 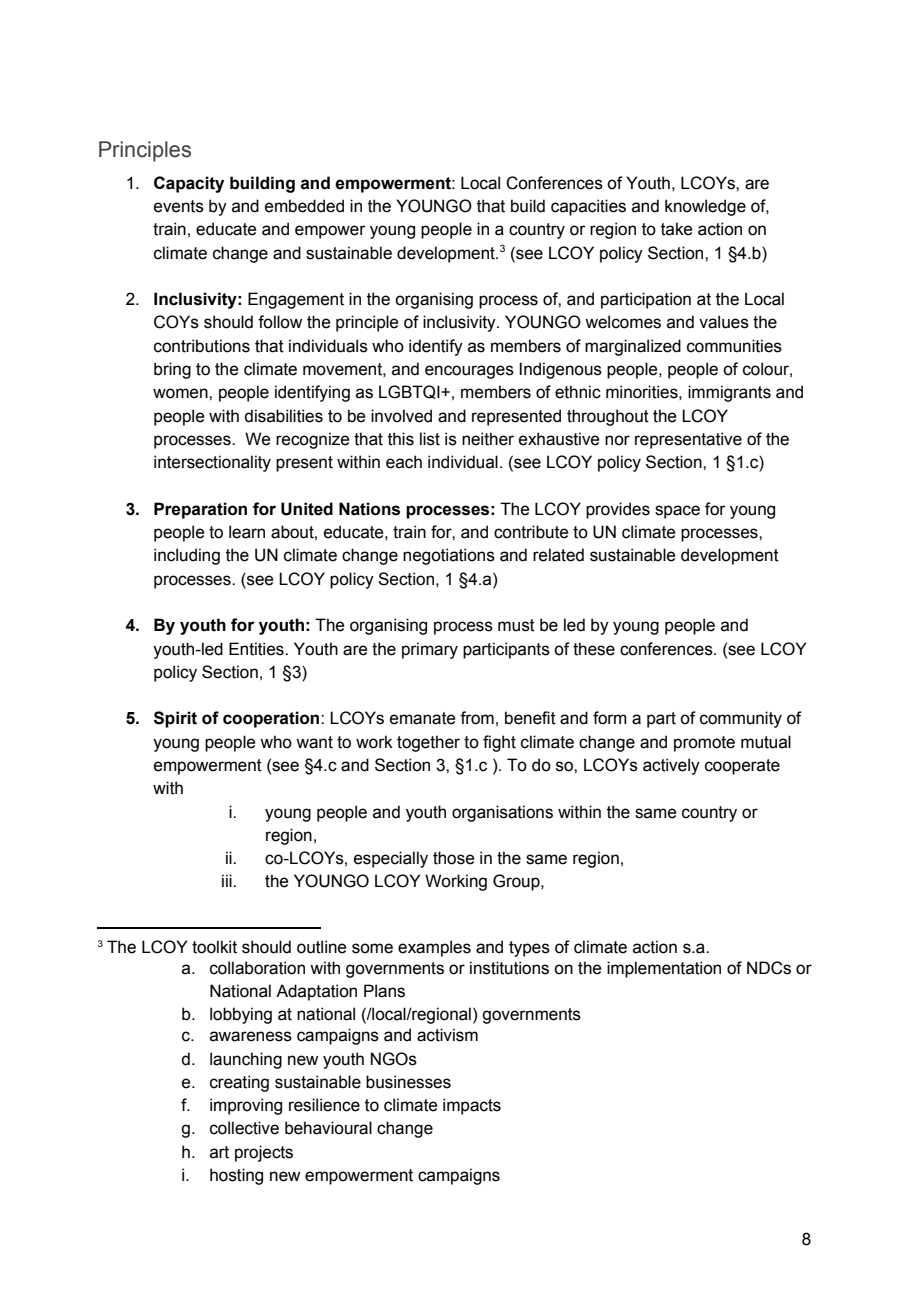 What do you see at coordinates (664, 969) in the screenshot?
I see `implementation` at bounding box center [664, 969].
